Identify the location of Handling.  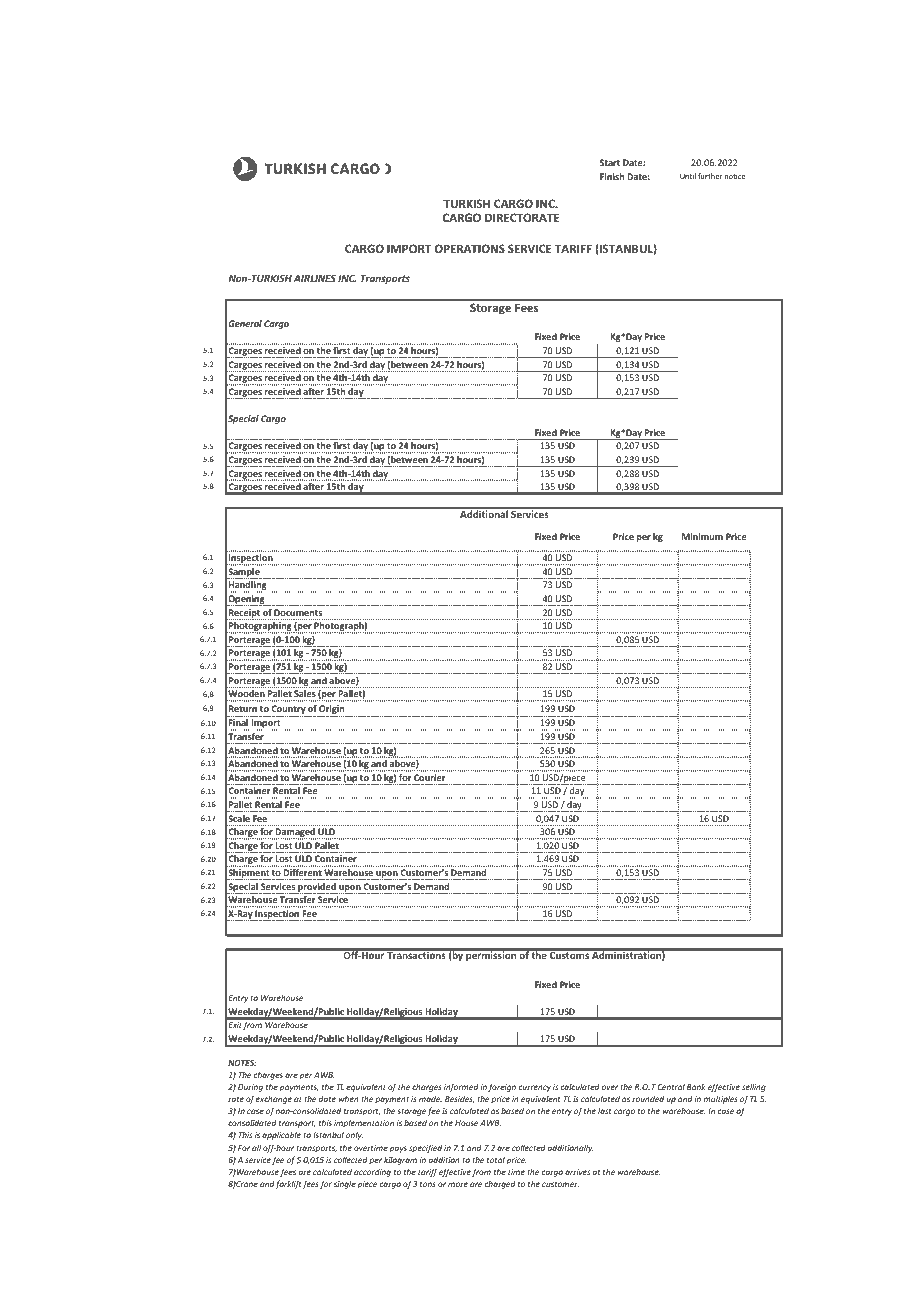
(248, 587).
